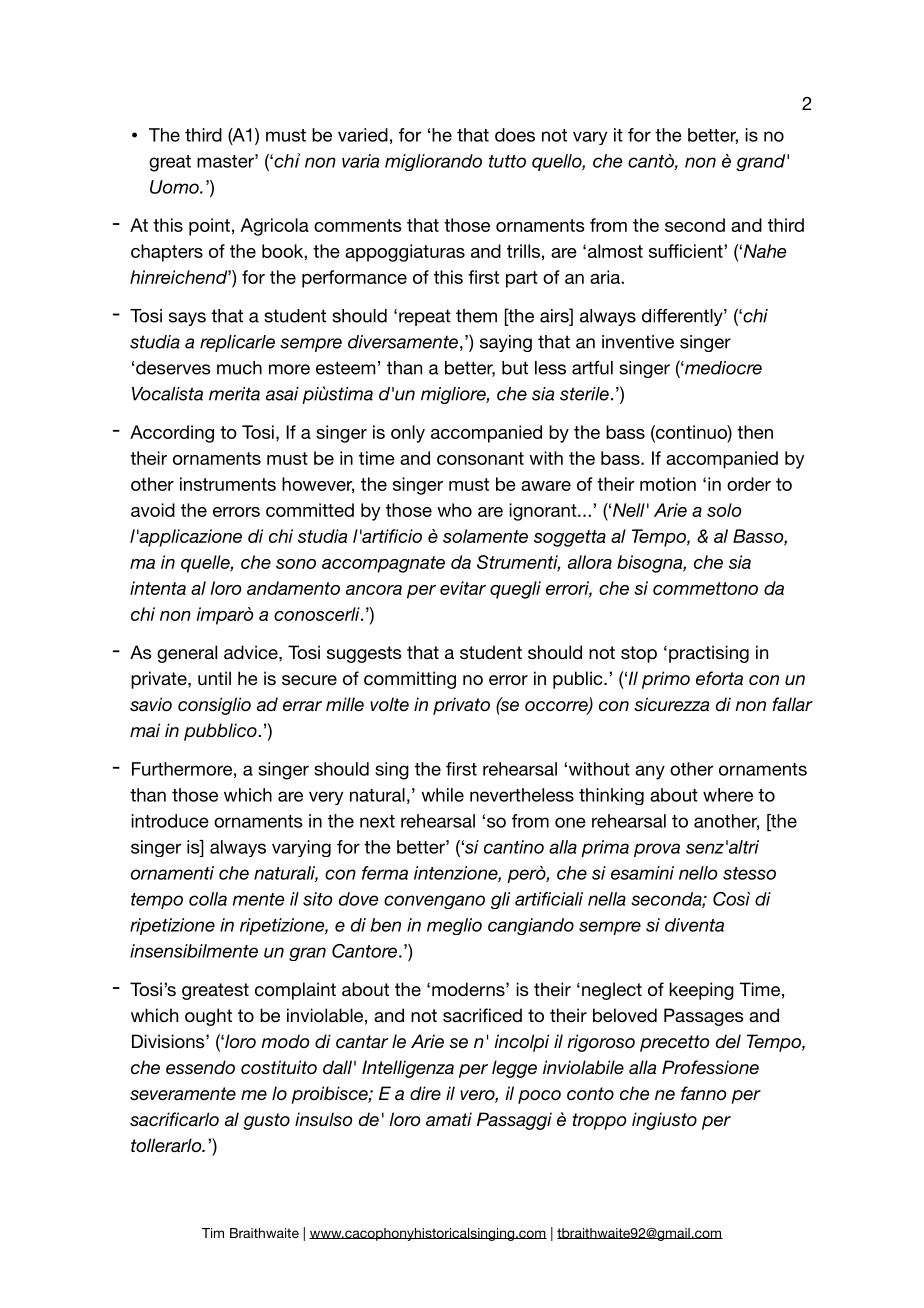 The image size is (924, 1308). Describe the element at coordinates (507, 161) in the screenshot. I see `tutto` at that location.
